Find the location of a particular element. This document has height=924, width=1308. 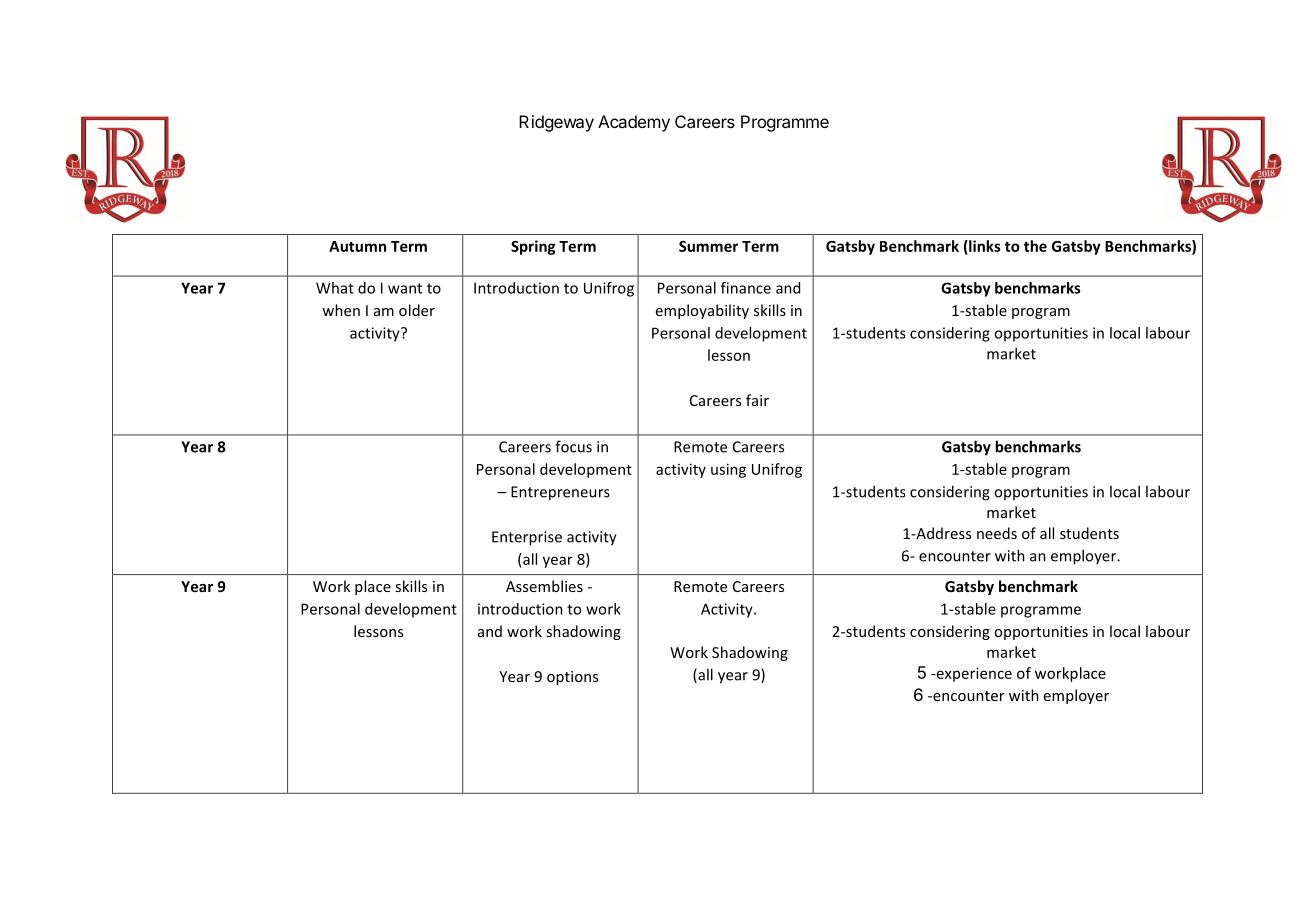

Ridgeway is located at coordinates (556, 123).
